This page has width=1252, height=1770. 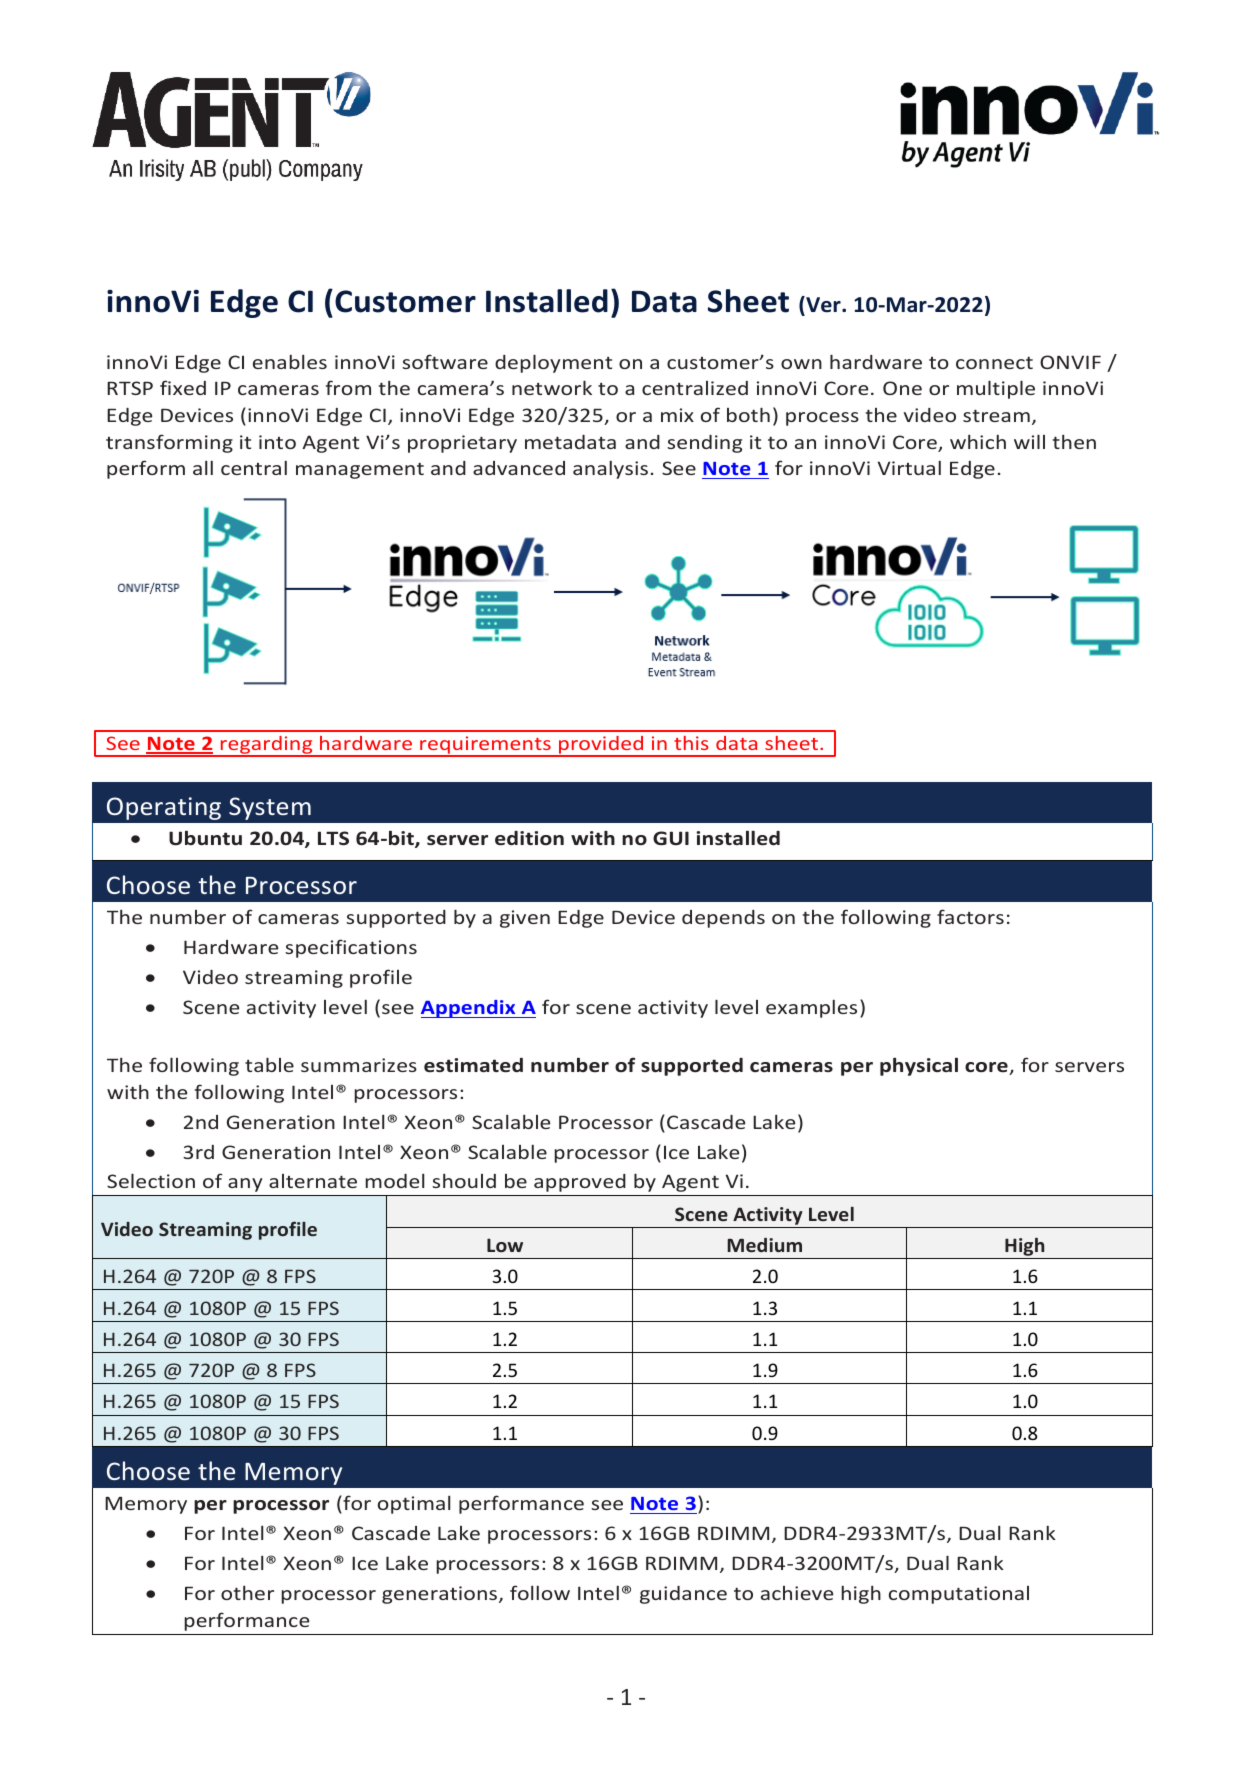 I want to click on approved, so click(x=580, y=1183).
